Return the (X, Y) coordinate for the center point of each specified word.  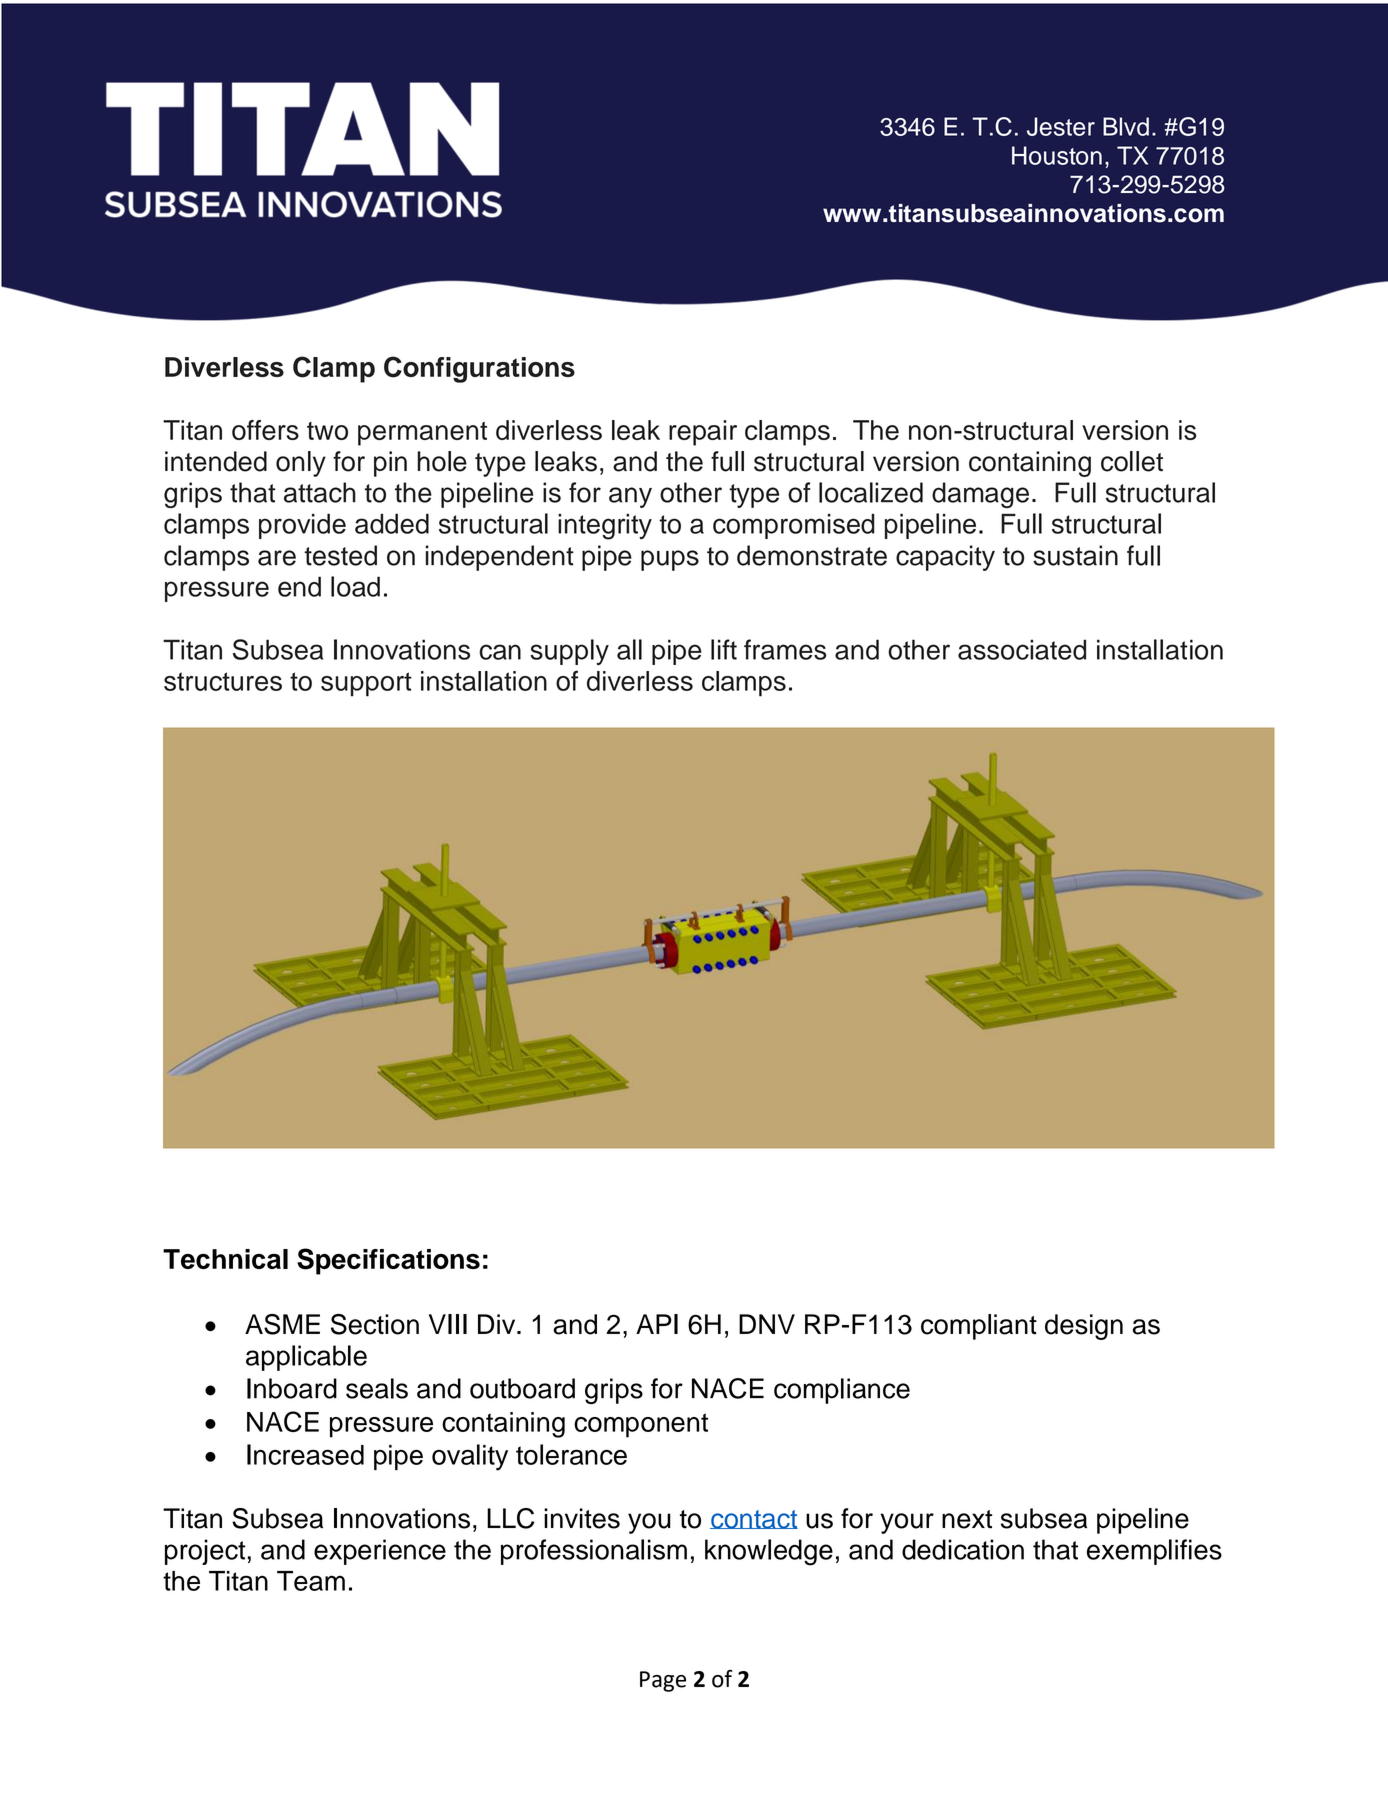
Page (663, 1681)
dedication (963, 1549)
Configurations (479, 369)
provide (302, 526)
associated (1022, 649)
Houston (1057, 155)
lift (724, 649)
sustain (1075, 555)
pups (670, 560)
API (657, 1324)
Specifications (388, 1261)
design (1084, 1327)
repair (703, 433)
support (366, 684)
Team (311, 1581)
